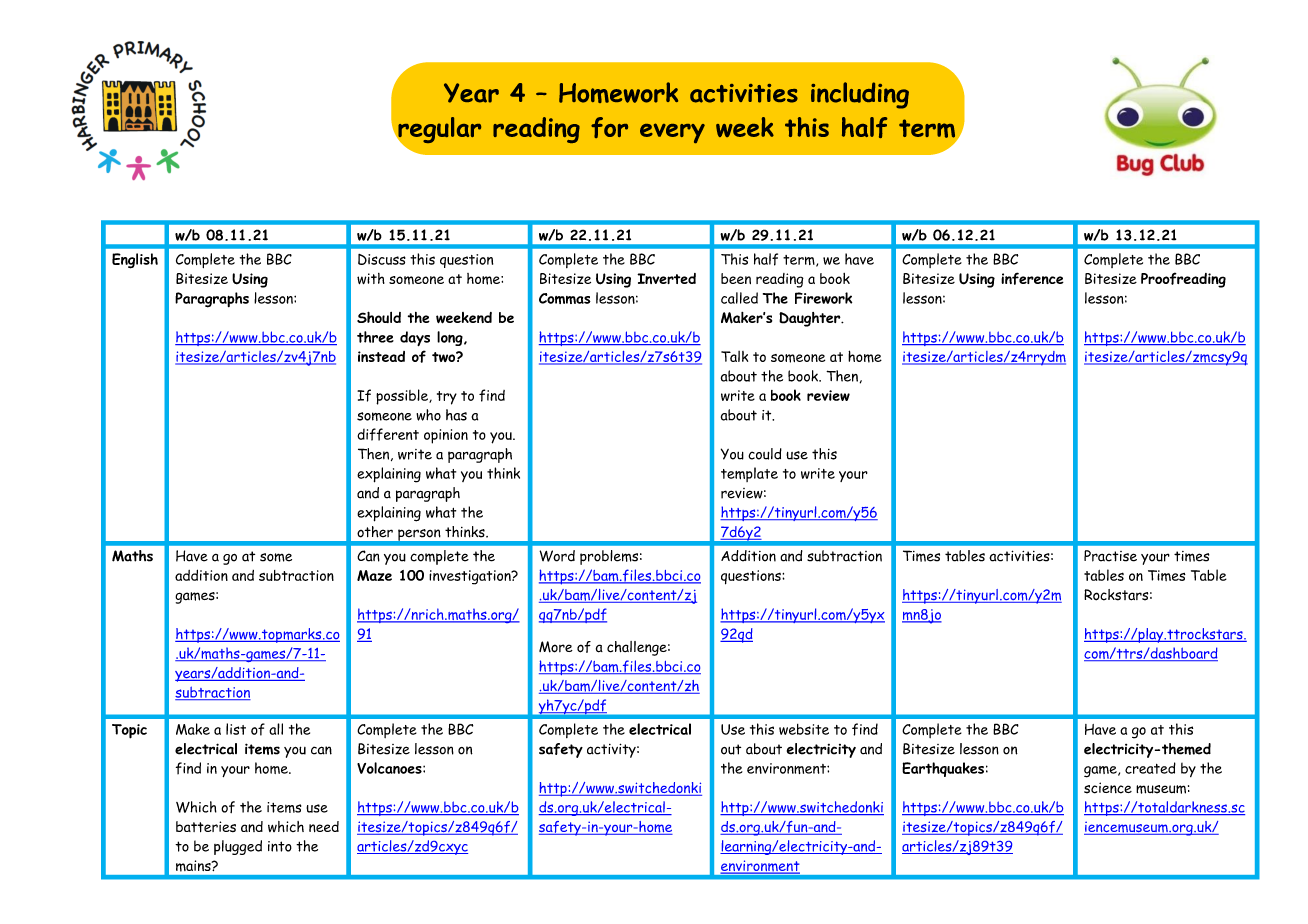  What do you see at coordinates (860, 95) in the screenshot?
I see `including` at bounding box center [860, 95].
